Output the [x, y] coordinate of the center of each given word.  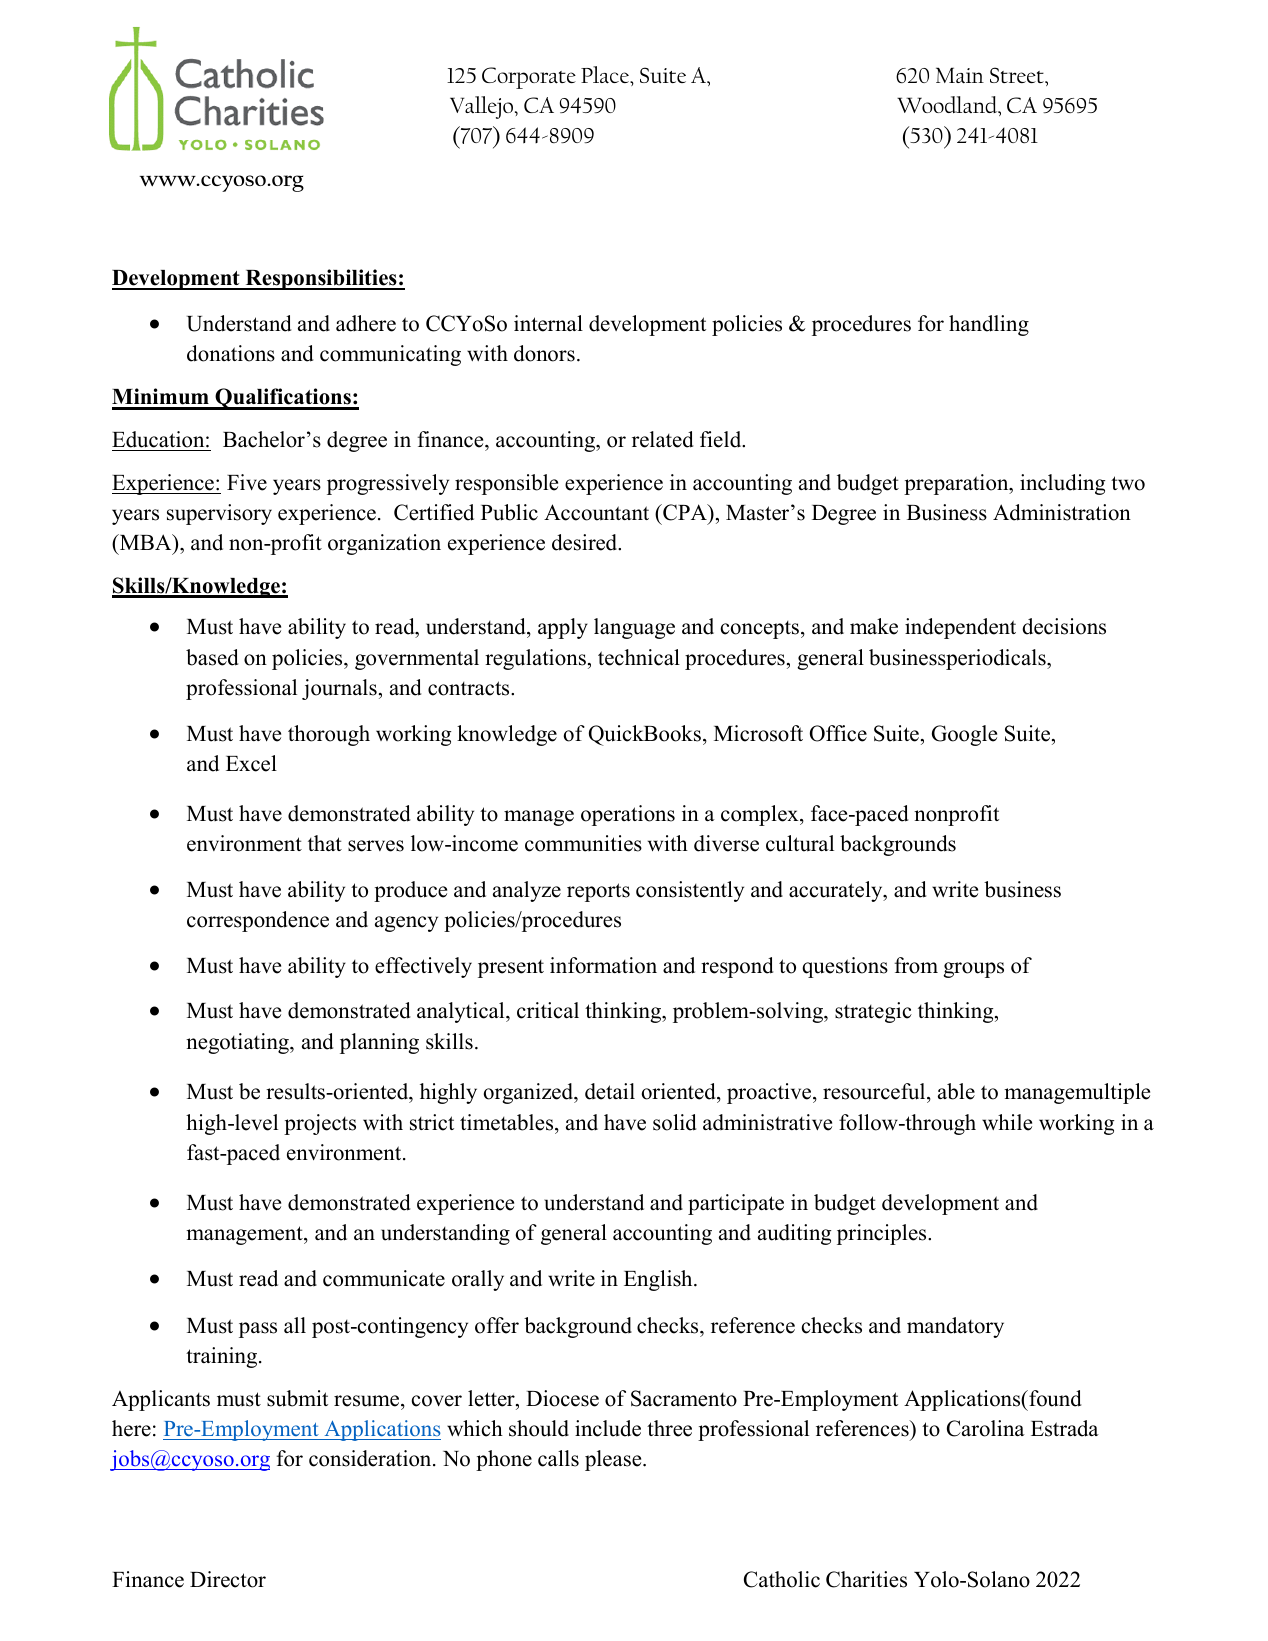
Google [964, 735]
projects [320, 1124]
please [614, 1460]
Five [247, 482]
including [1062, 484]
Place [606, 76]
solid [674, 1122]
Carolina [986, 1428]
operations [628, 815]
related [662, 439]
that [325, 843]
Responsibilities [321, 279]
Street [1018, 75]
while [1007, 1122]
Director [228, 1579]
